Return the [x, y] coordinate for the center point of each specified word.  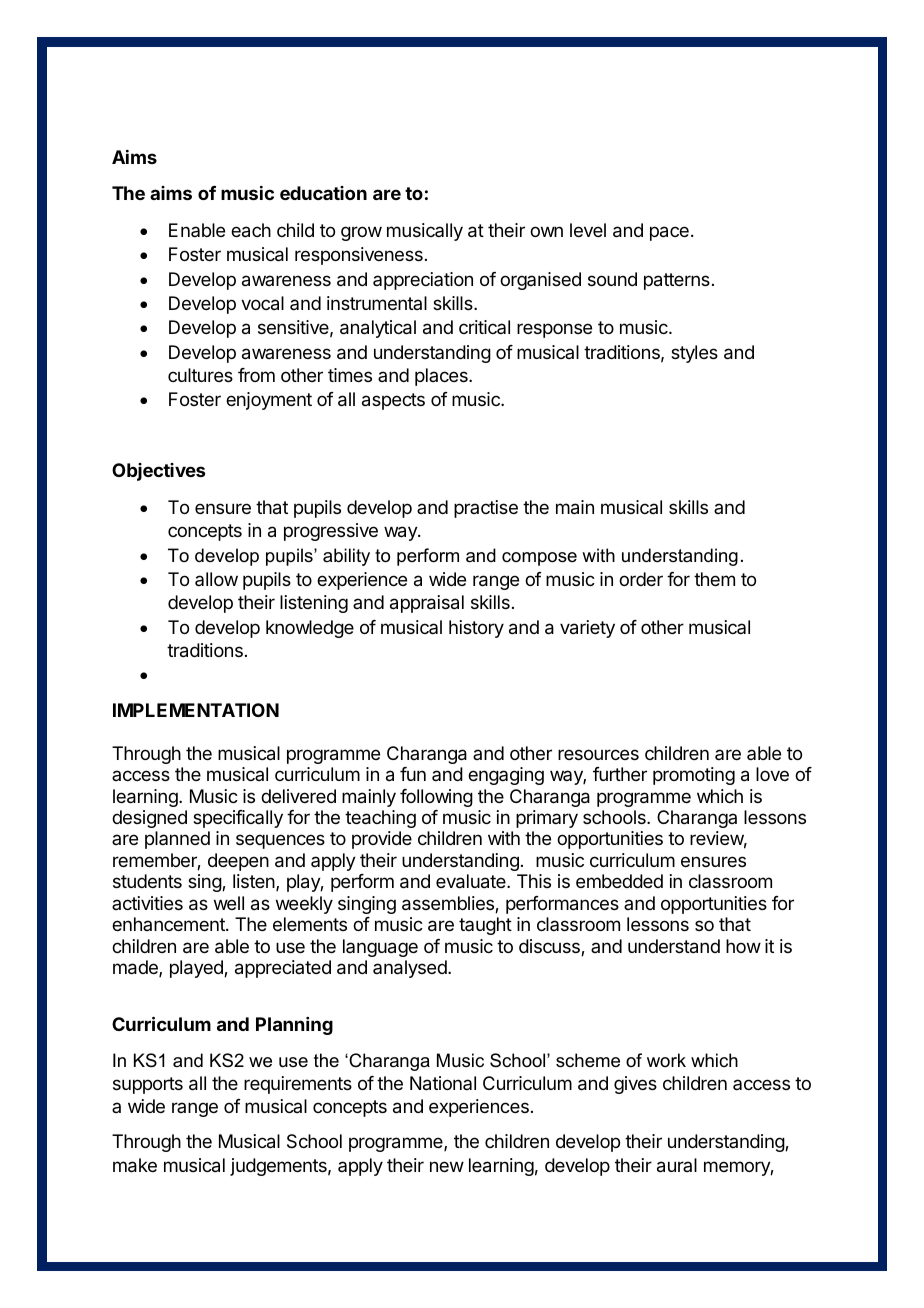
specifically [238, 819]
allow [216, 579]
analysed [411, 969]
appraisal [427, 604]
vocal [262, 303]
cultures [200, 375]
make [135, 1165]
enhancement [169, 924]
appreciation [423, 281]
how [743, 946]
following [436, 798]
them [714, 579]
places [442, 377]
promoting [694, 776]
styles [694, 354]
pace [669, 233]
